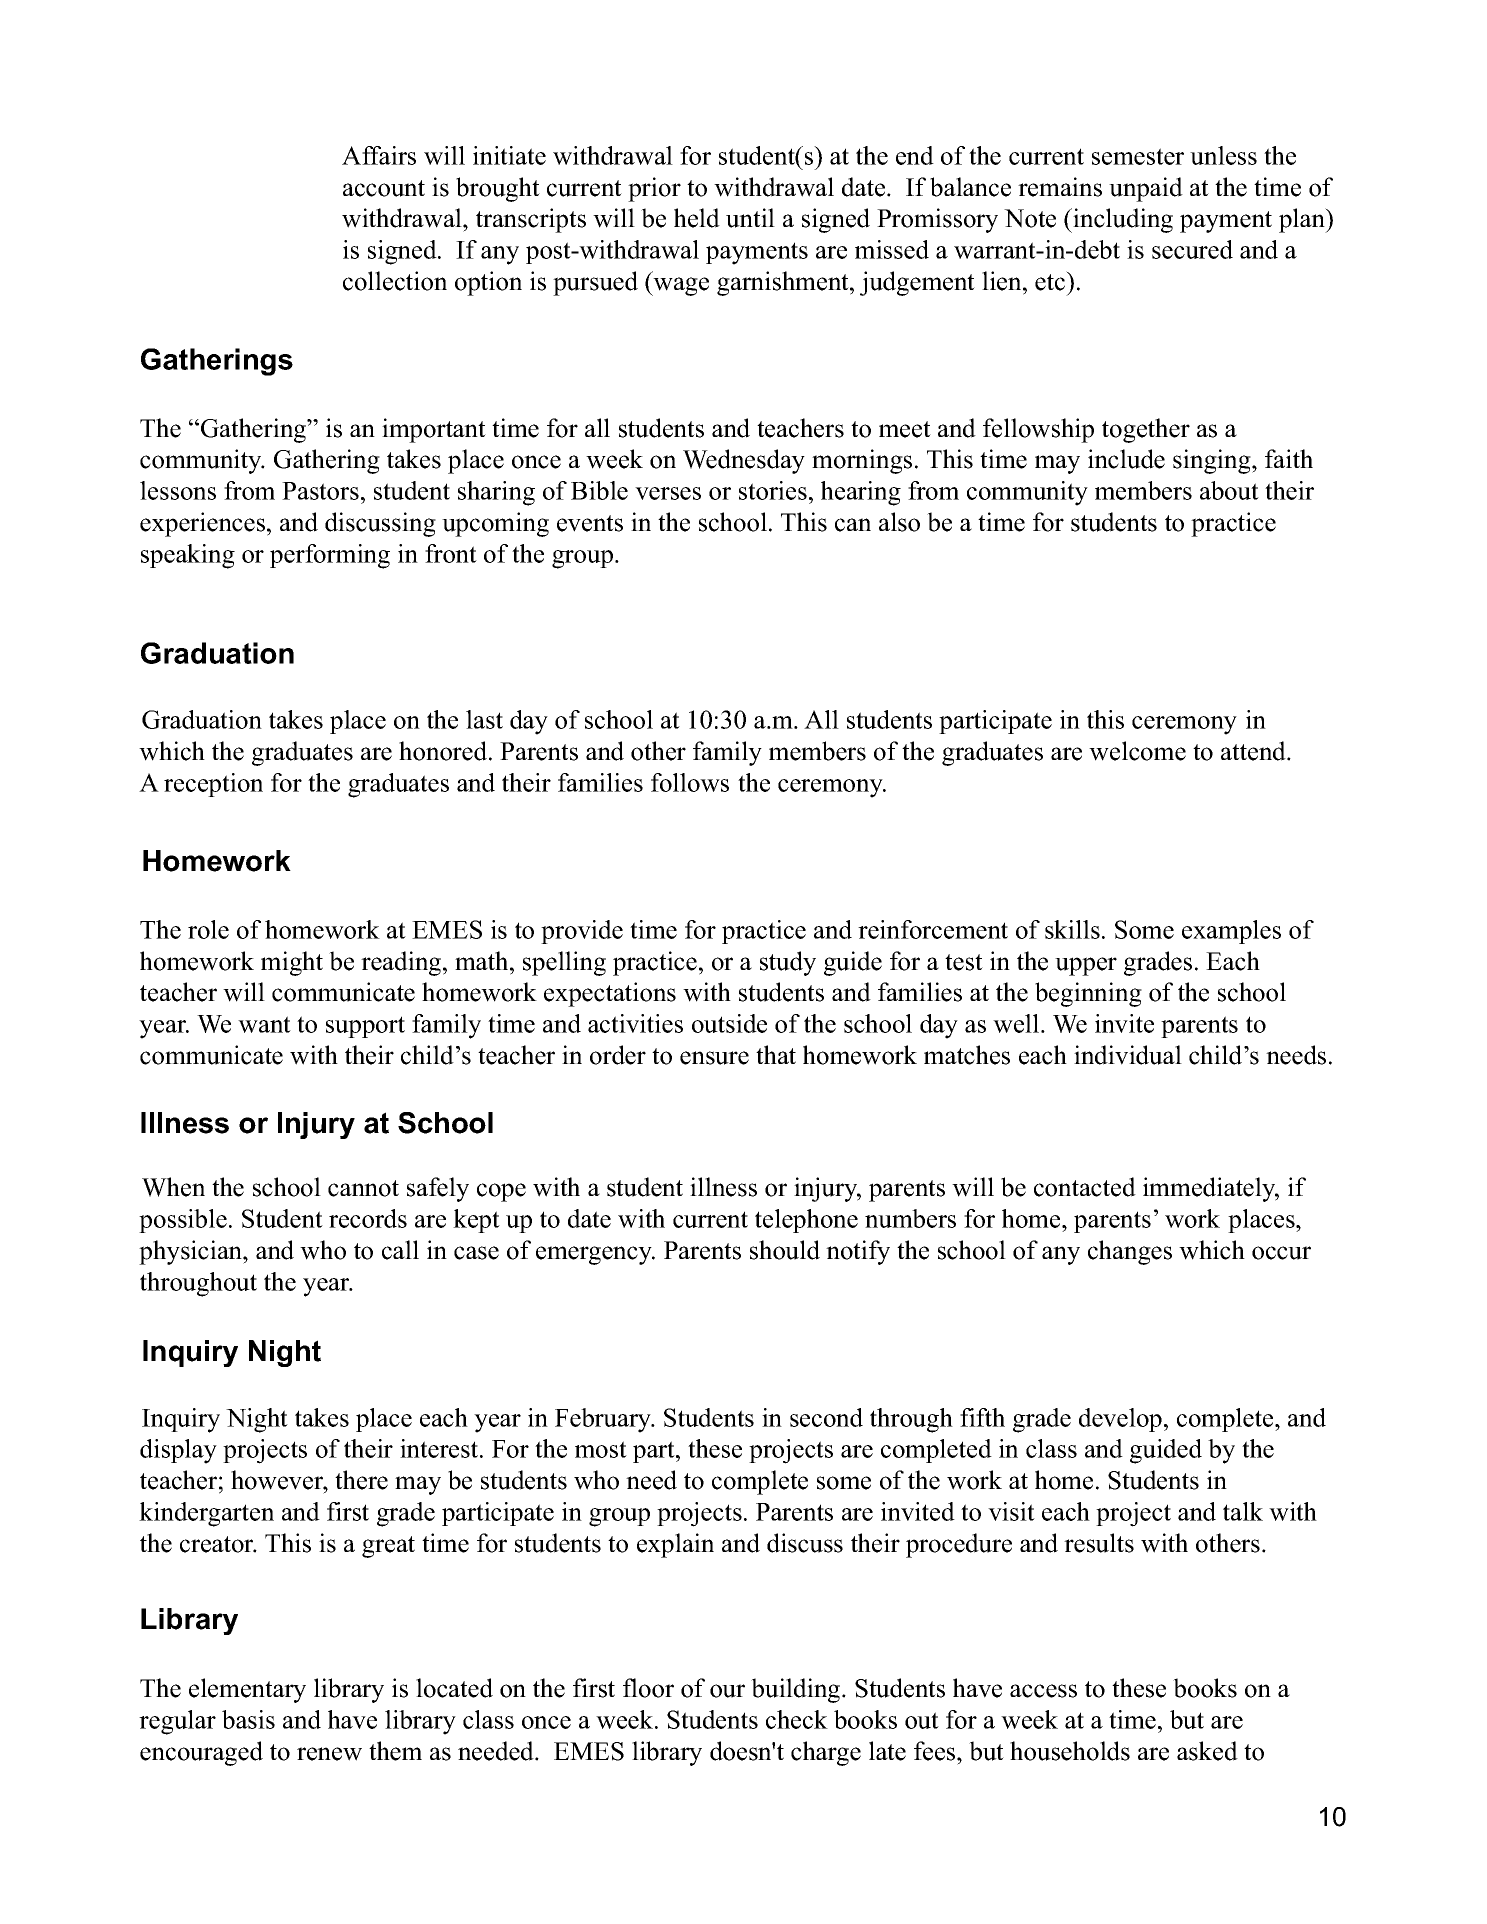 The width and height of the document is (1487, 1924). I want to click on reception, so click(213, 785).
